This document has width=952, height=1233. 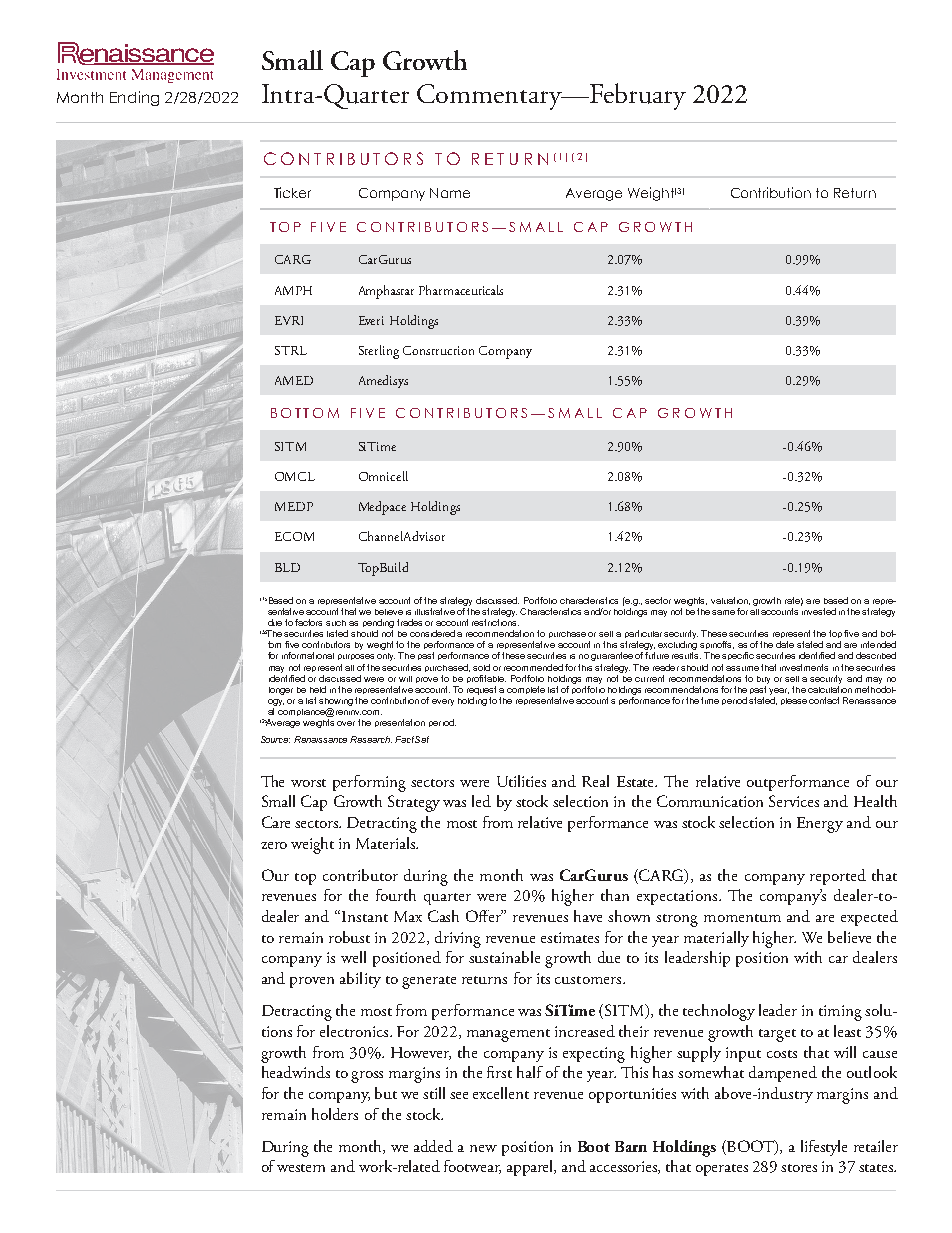 I want to click on Ticker, so click(x=292, y=192).
